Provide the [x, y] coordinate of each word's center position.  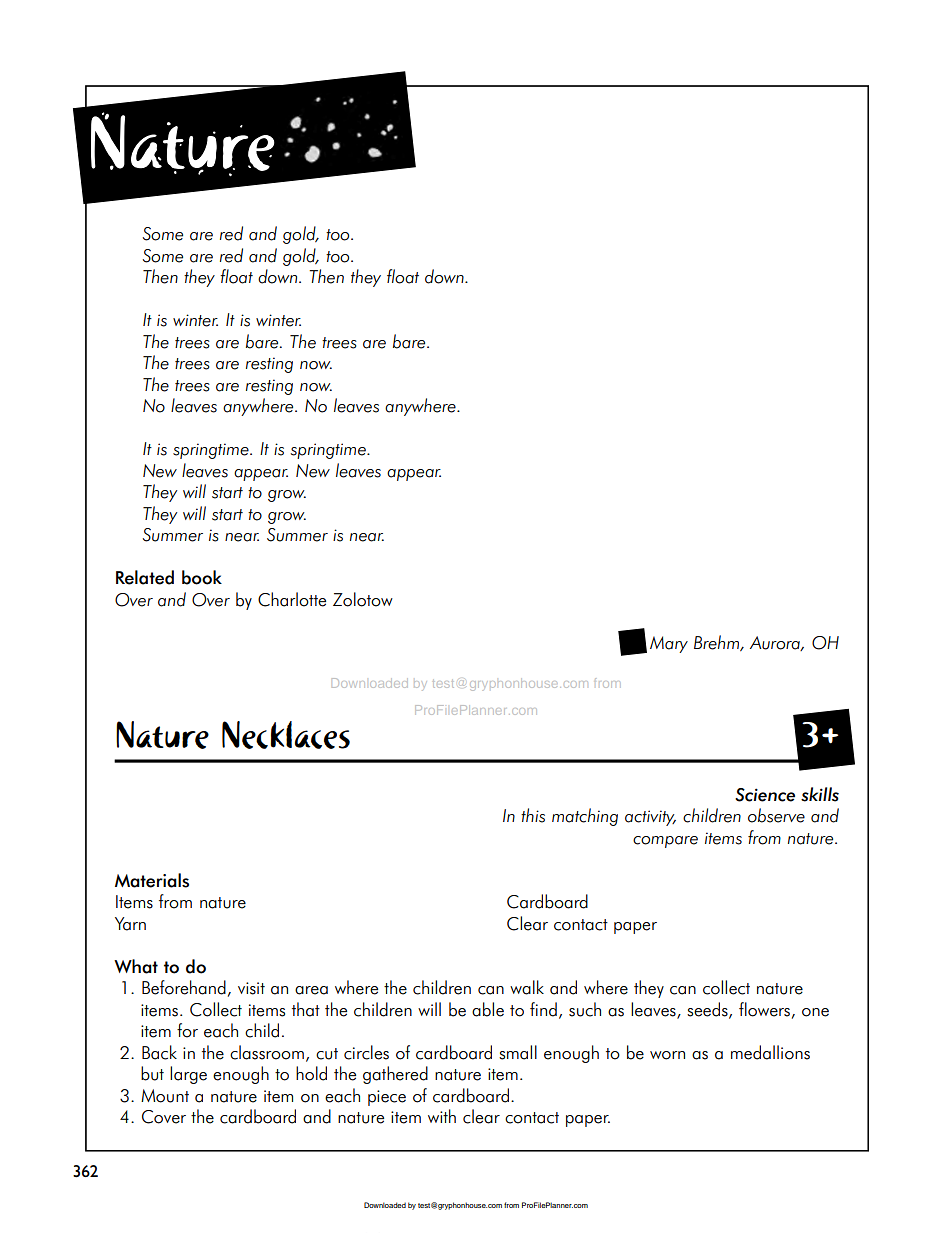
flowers [764, 1009]
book [202, 577]
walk [527, 987]
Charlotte [292, 599]
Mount [165, 1096]
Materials [152, 880]
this [533, 815]
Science [765, 795]
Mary [669, 644]
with [442, 1116]
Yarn [130, 924]
